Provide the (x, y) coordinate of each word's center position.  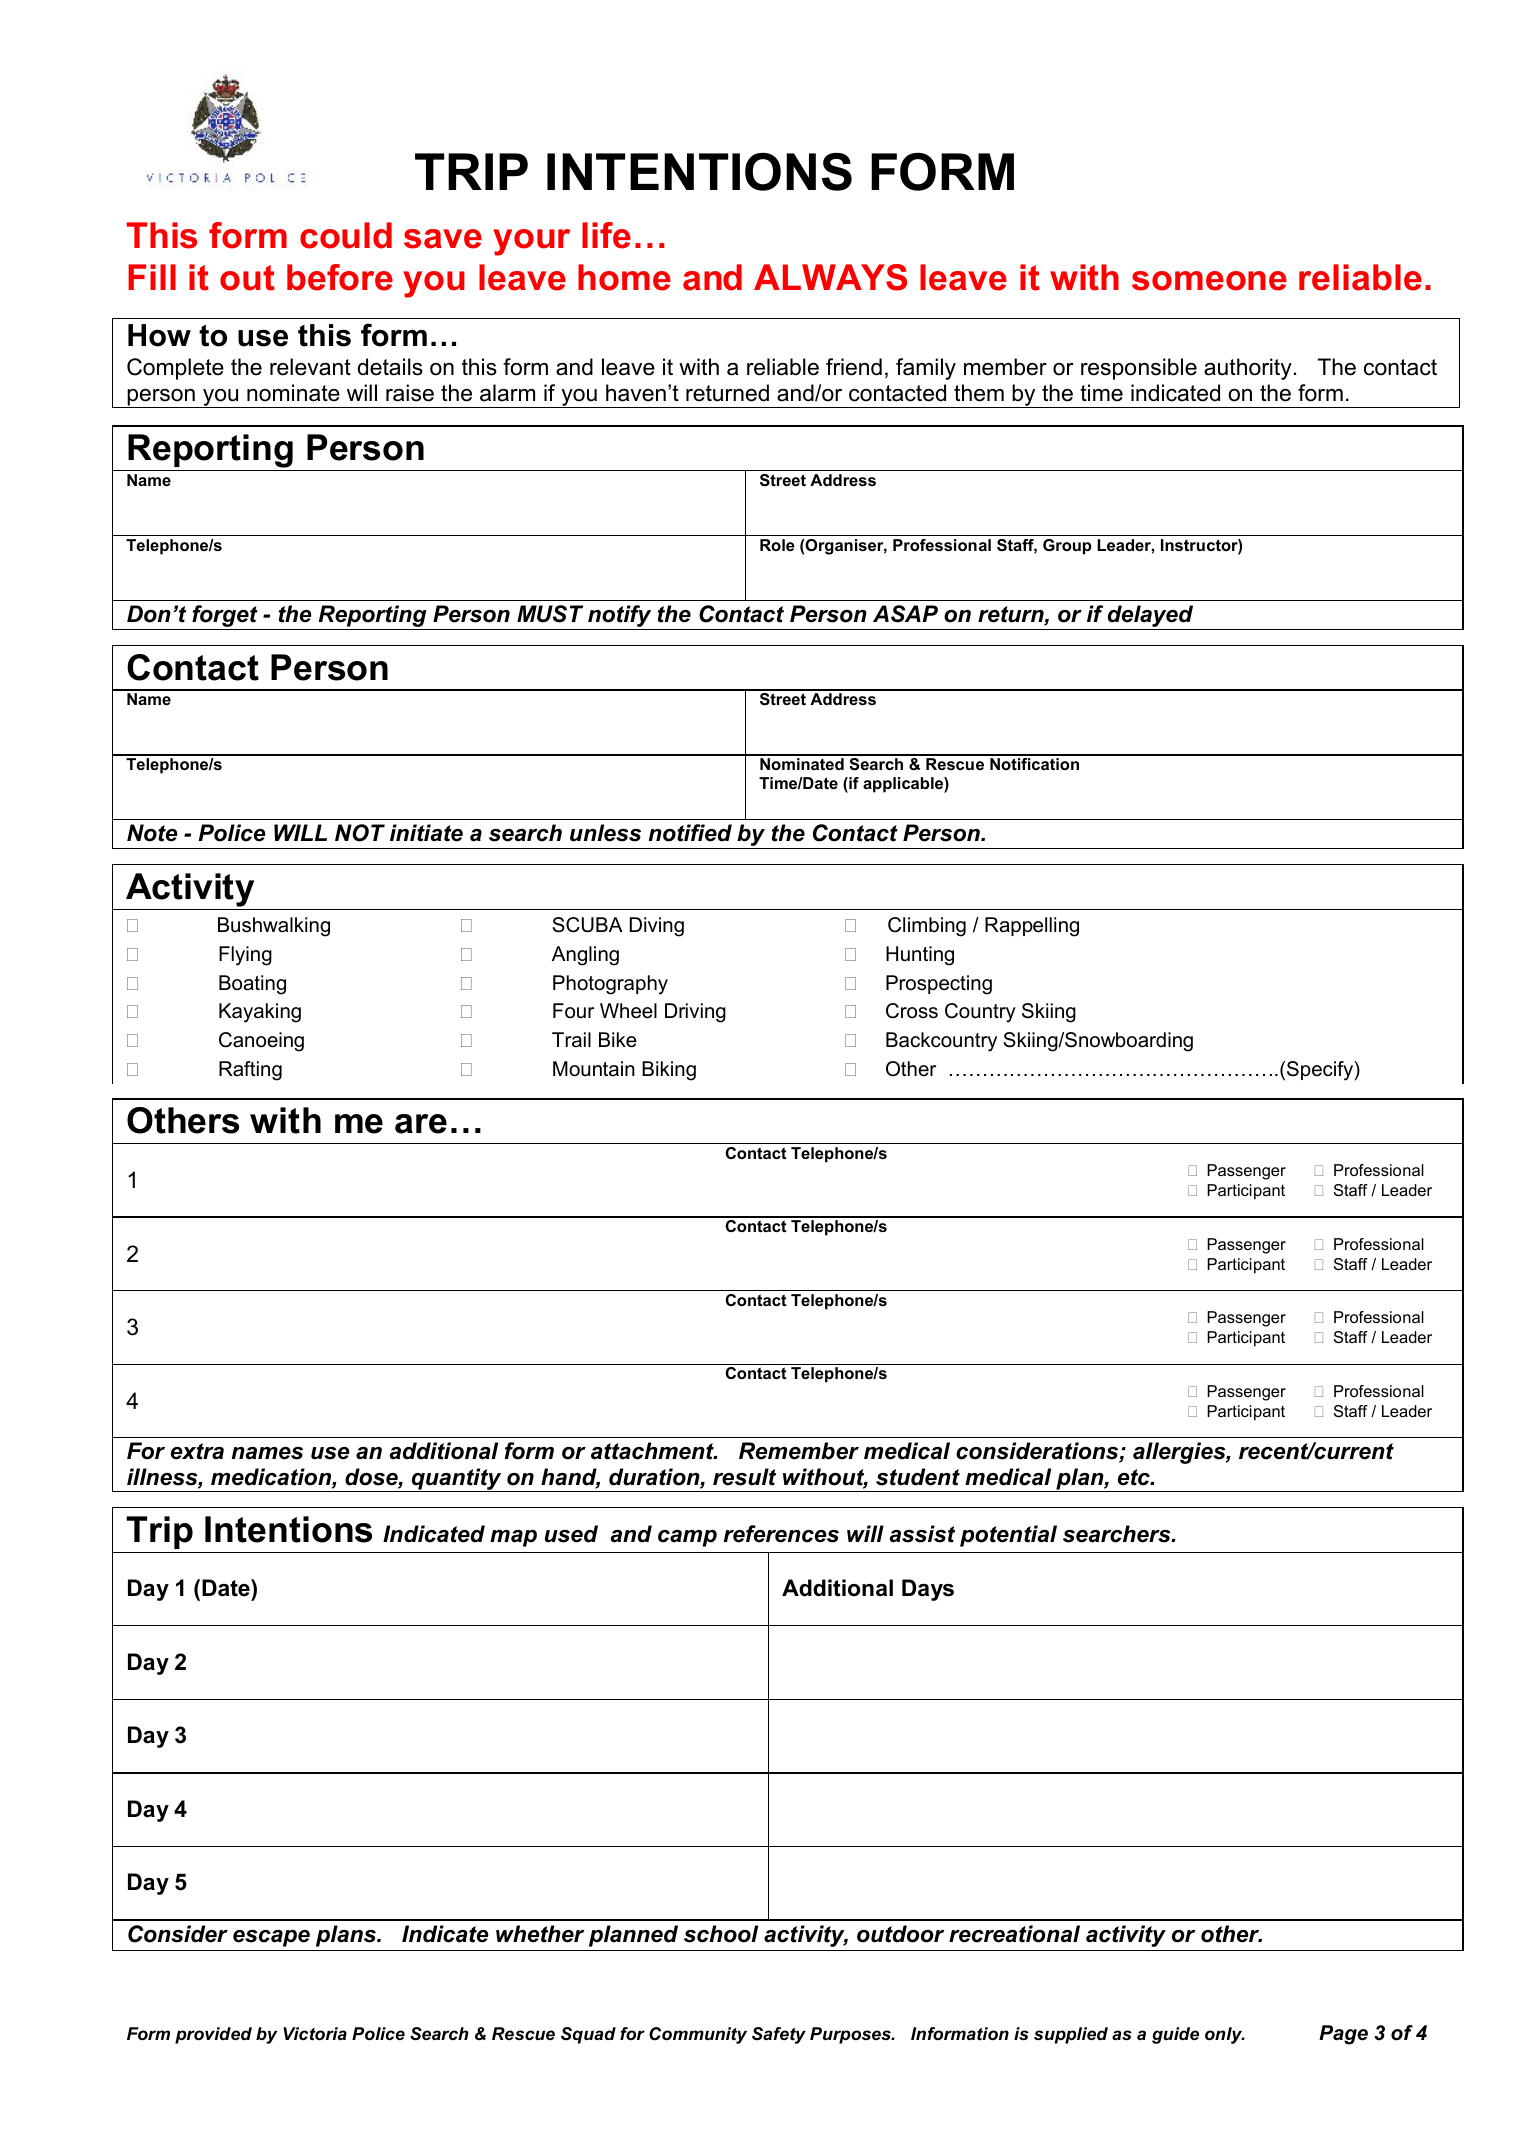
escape (271, 1938)
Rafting (250, 1071)
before (340, 277)
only (1225, 2035)
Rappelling (1032, 927)
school (721, 1934)
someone (1209, 281)
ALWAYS (830, 277)
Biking (669, 1071)
